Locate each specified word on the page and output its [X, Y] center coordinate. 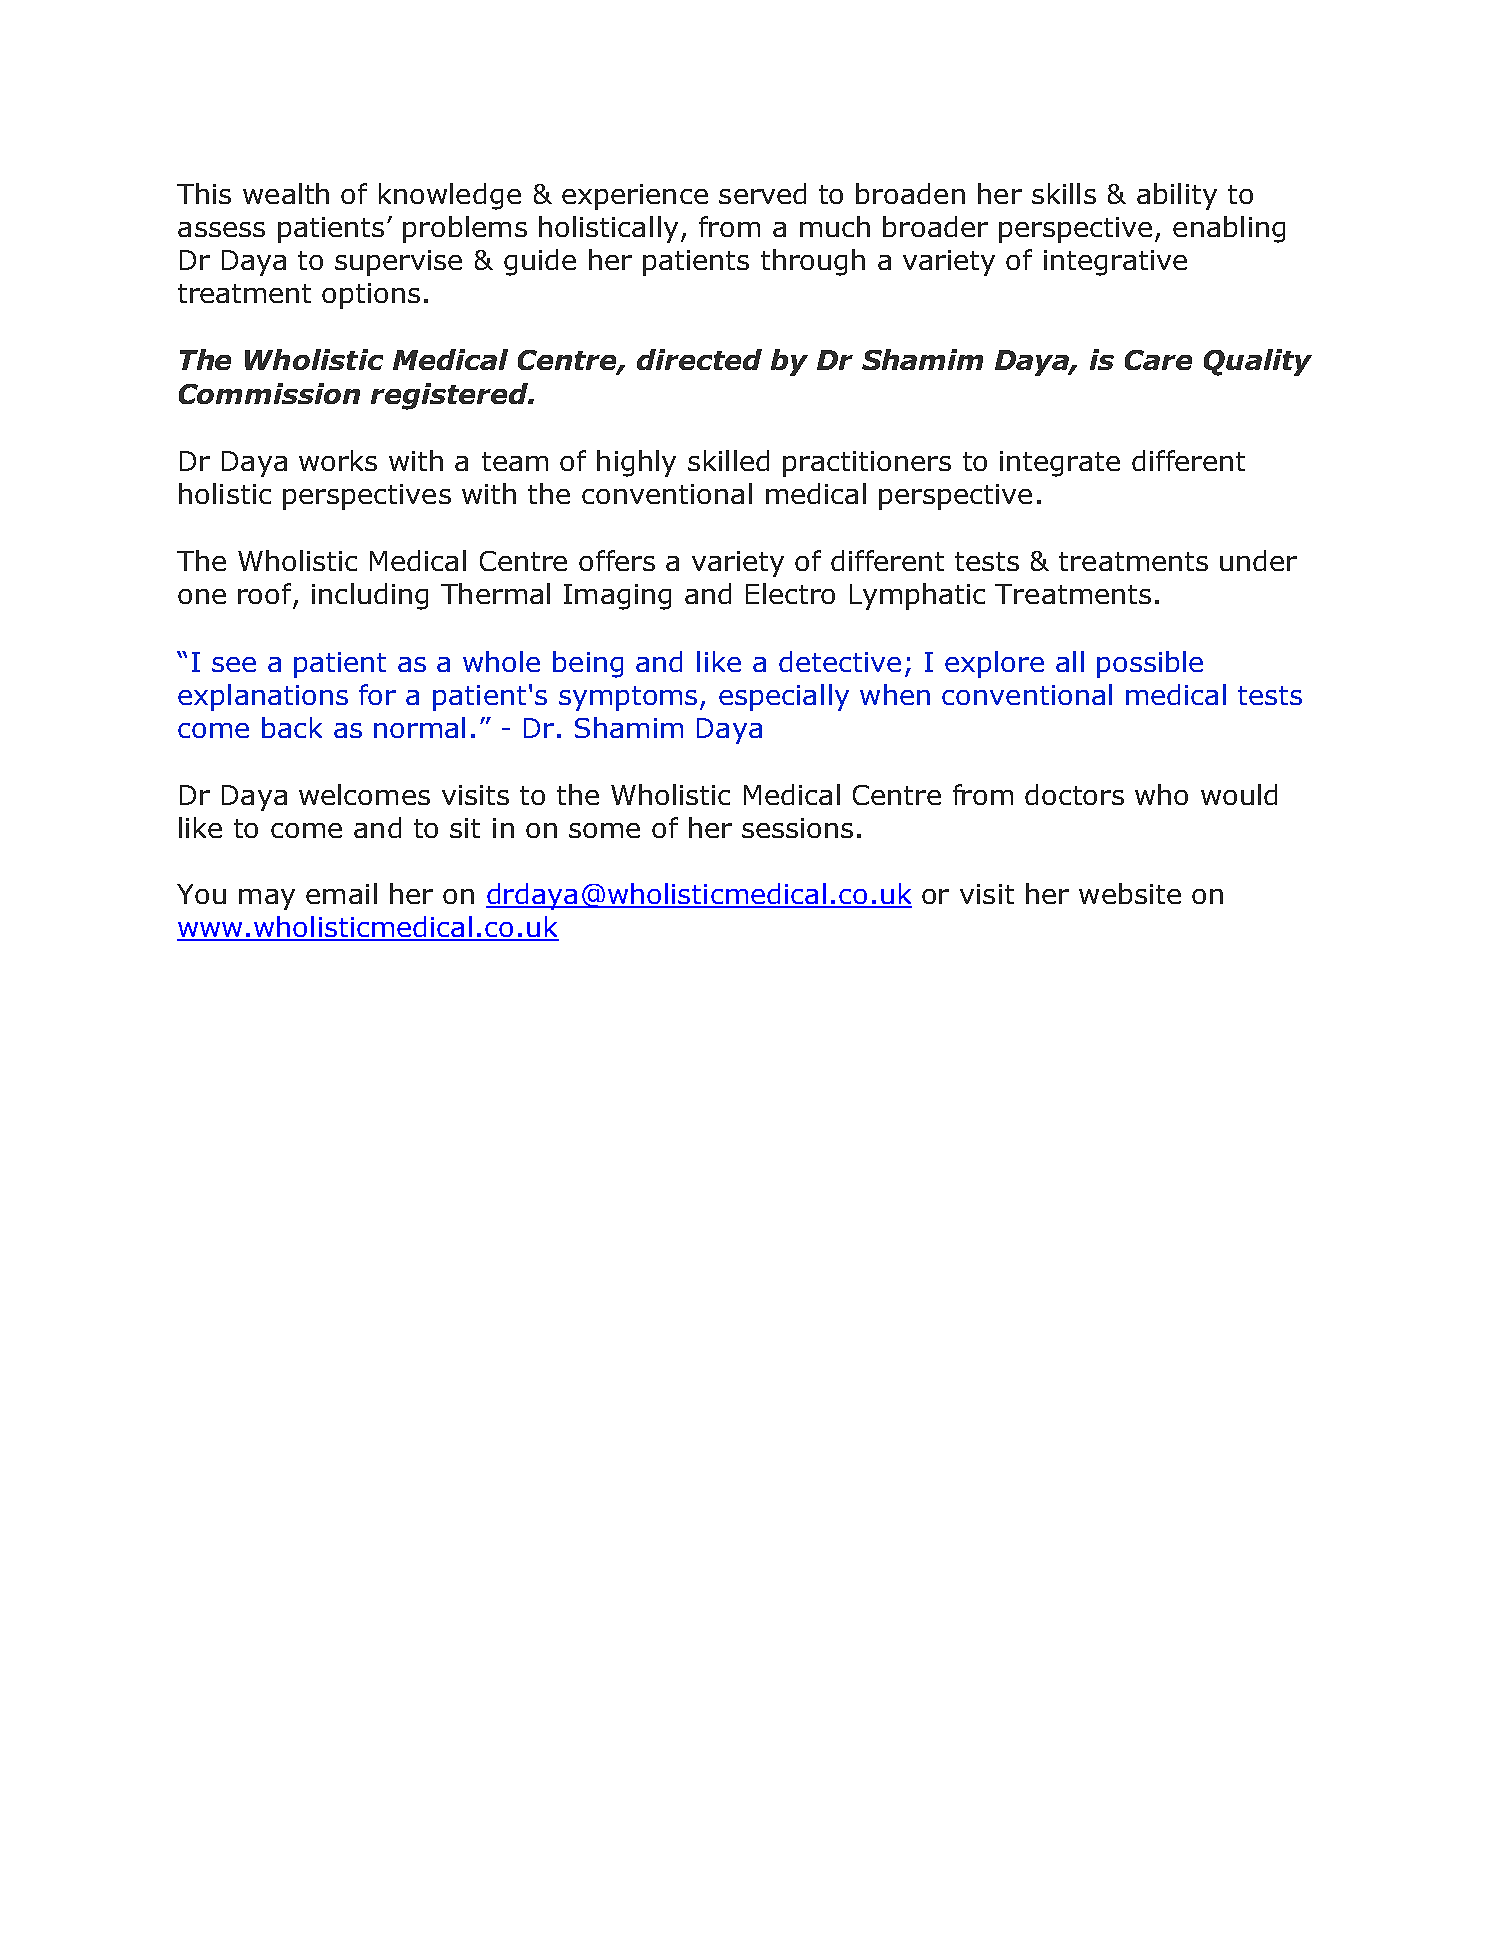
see [234, 664]
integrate [1060, 464]
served [762, 193]
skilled [728, 460]
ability [1177, 196]
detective [840, 661]
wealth [286, 193]
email [341, 893]
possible [1150, 664]
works [338, 460]
